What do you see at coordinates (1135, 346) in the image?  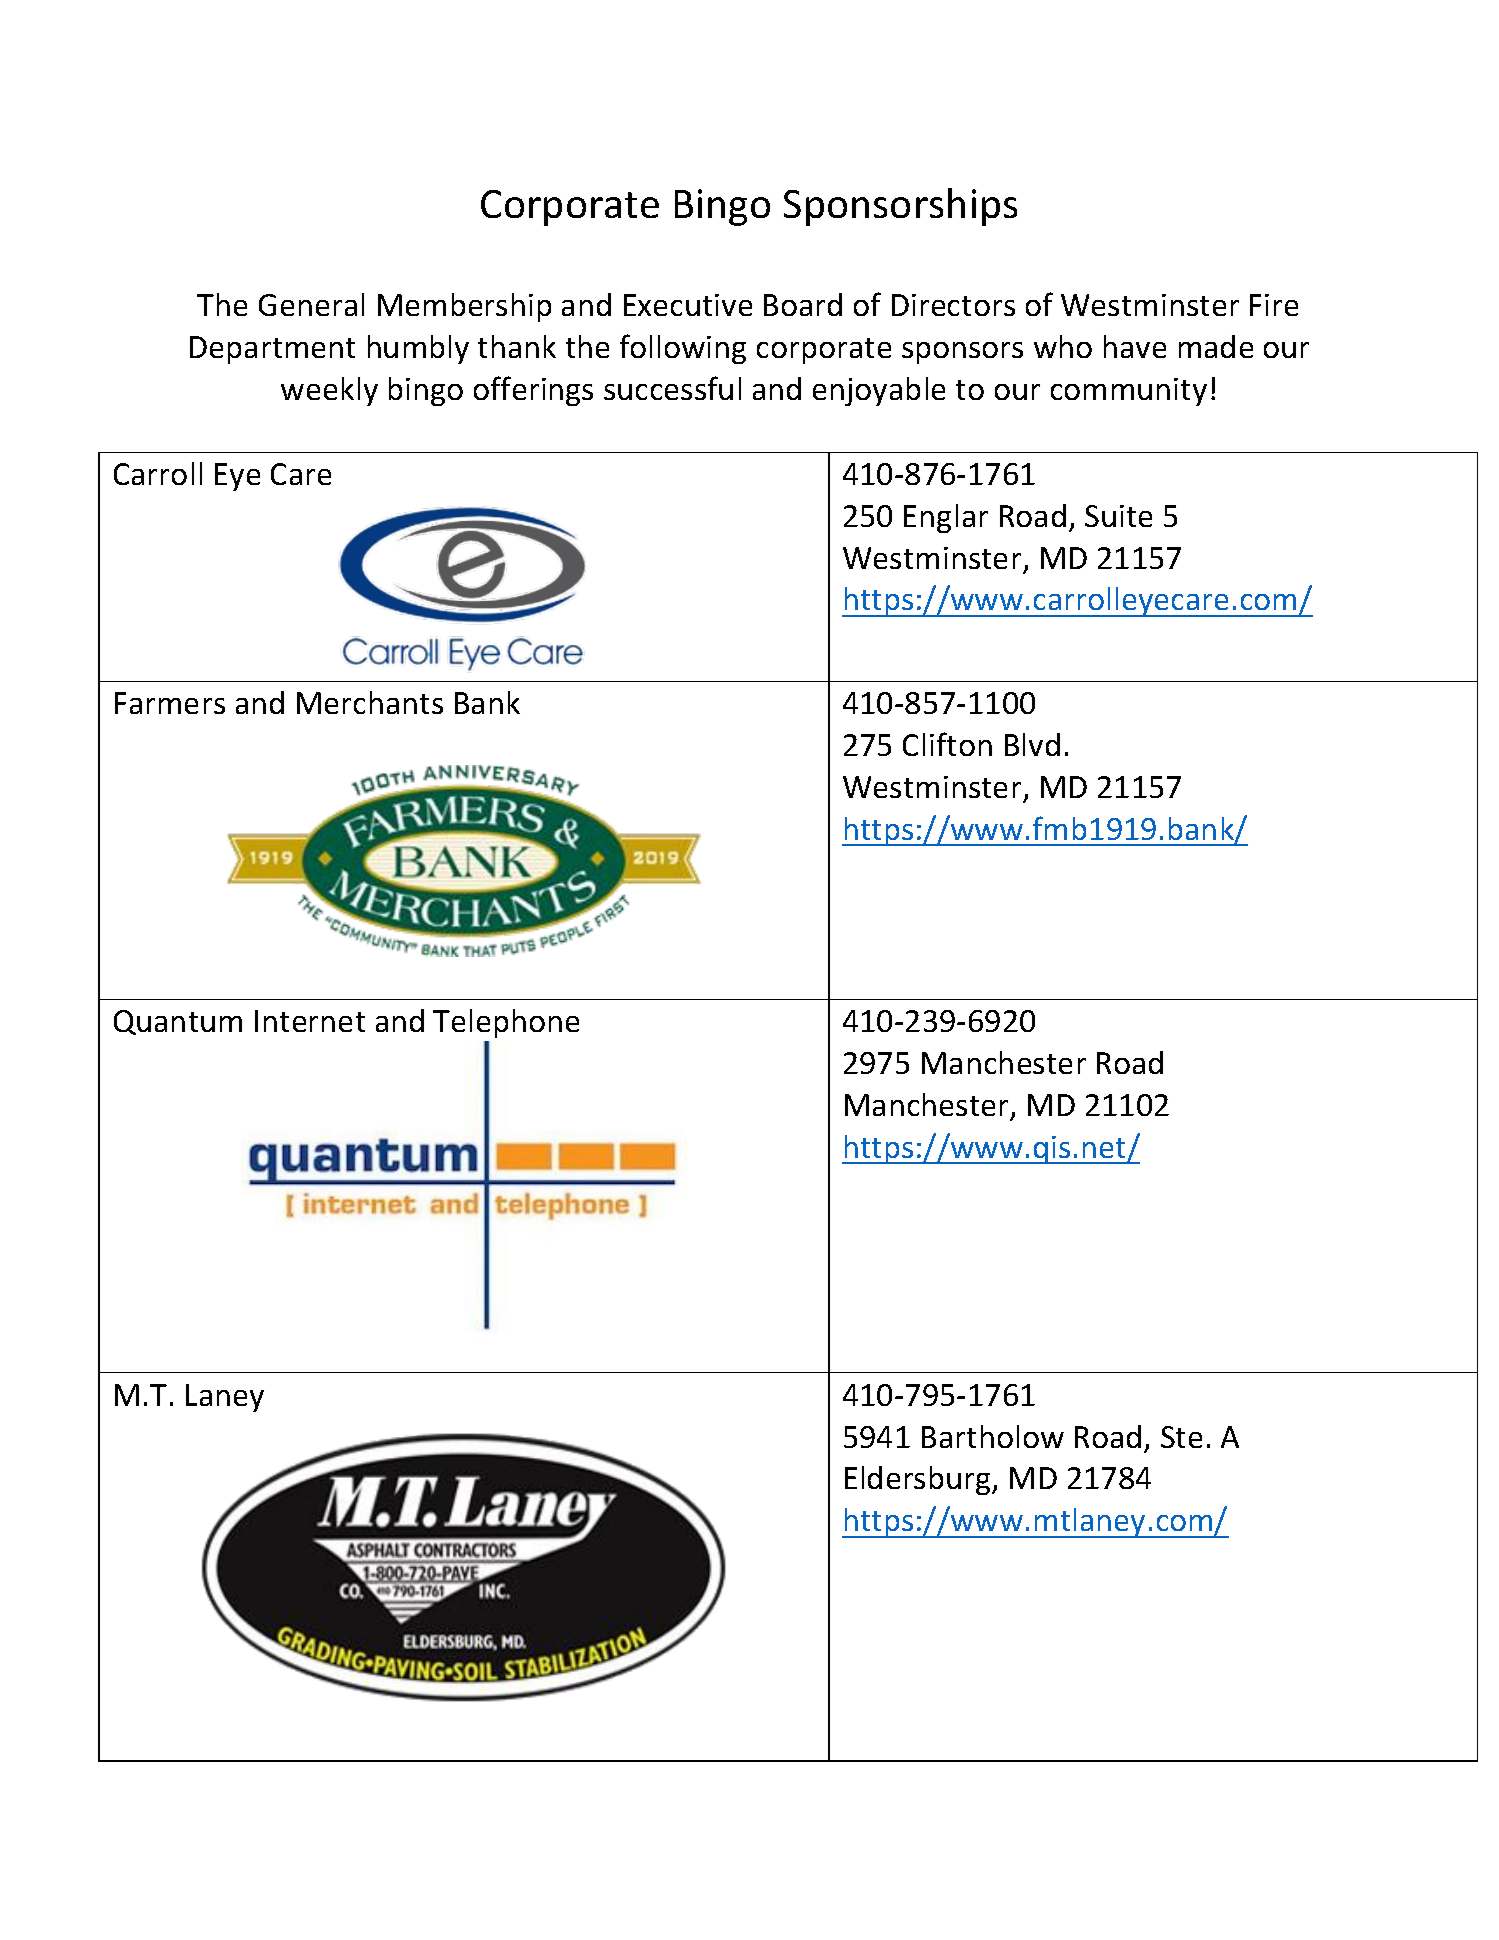 I see `have` at bounding box center [1135, 346].
